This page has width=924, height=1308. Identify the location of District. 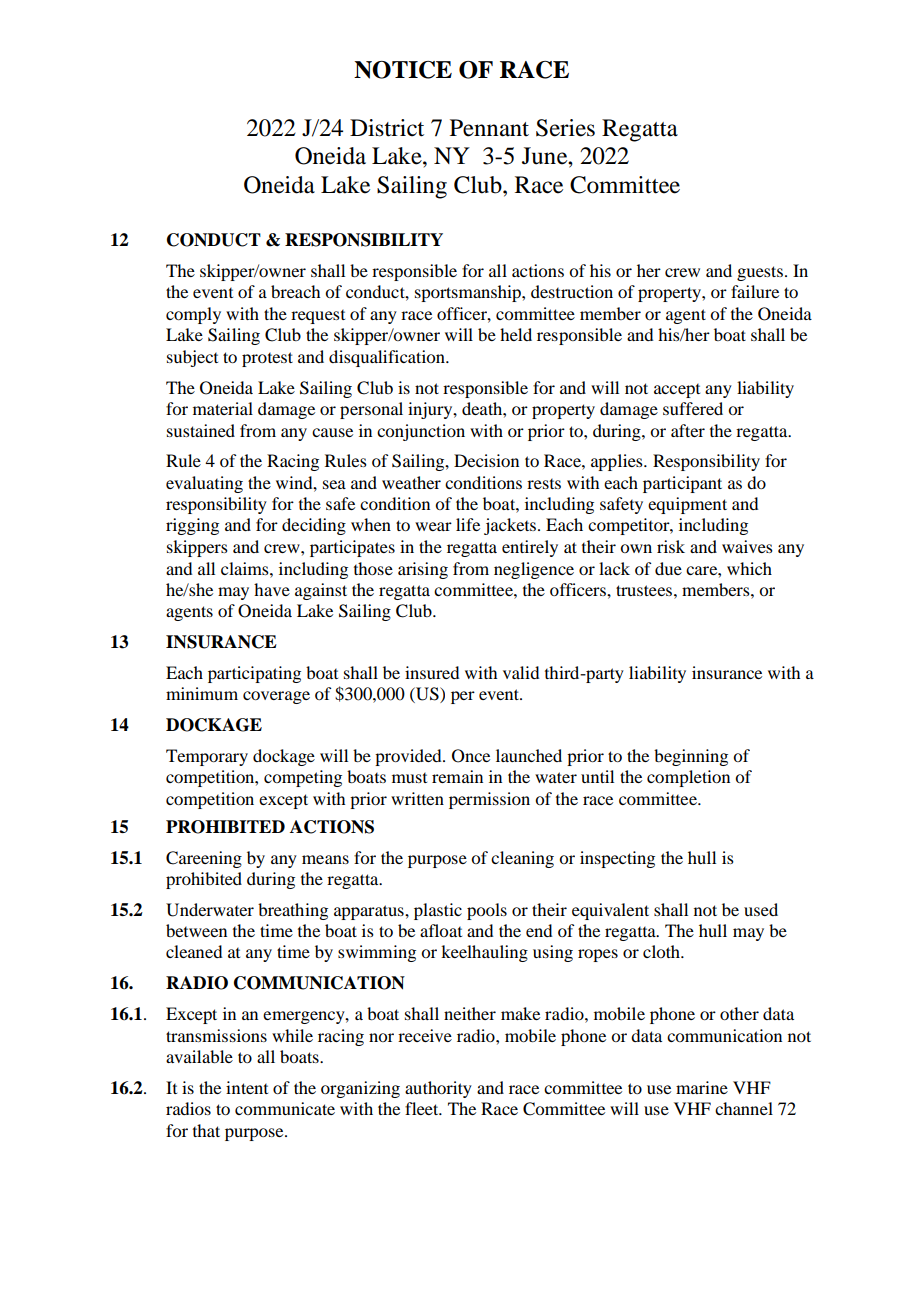
(387, 128).
